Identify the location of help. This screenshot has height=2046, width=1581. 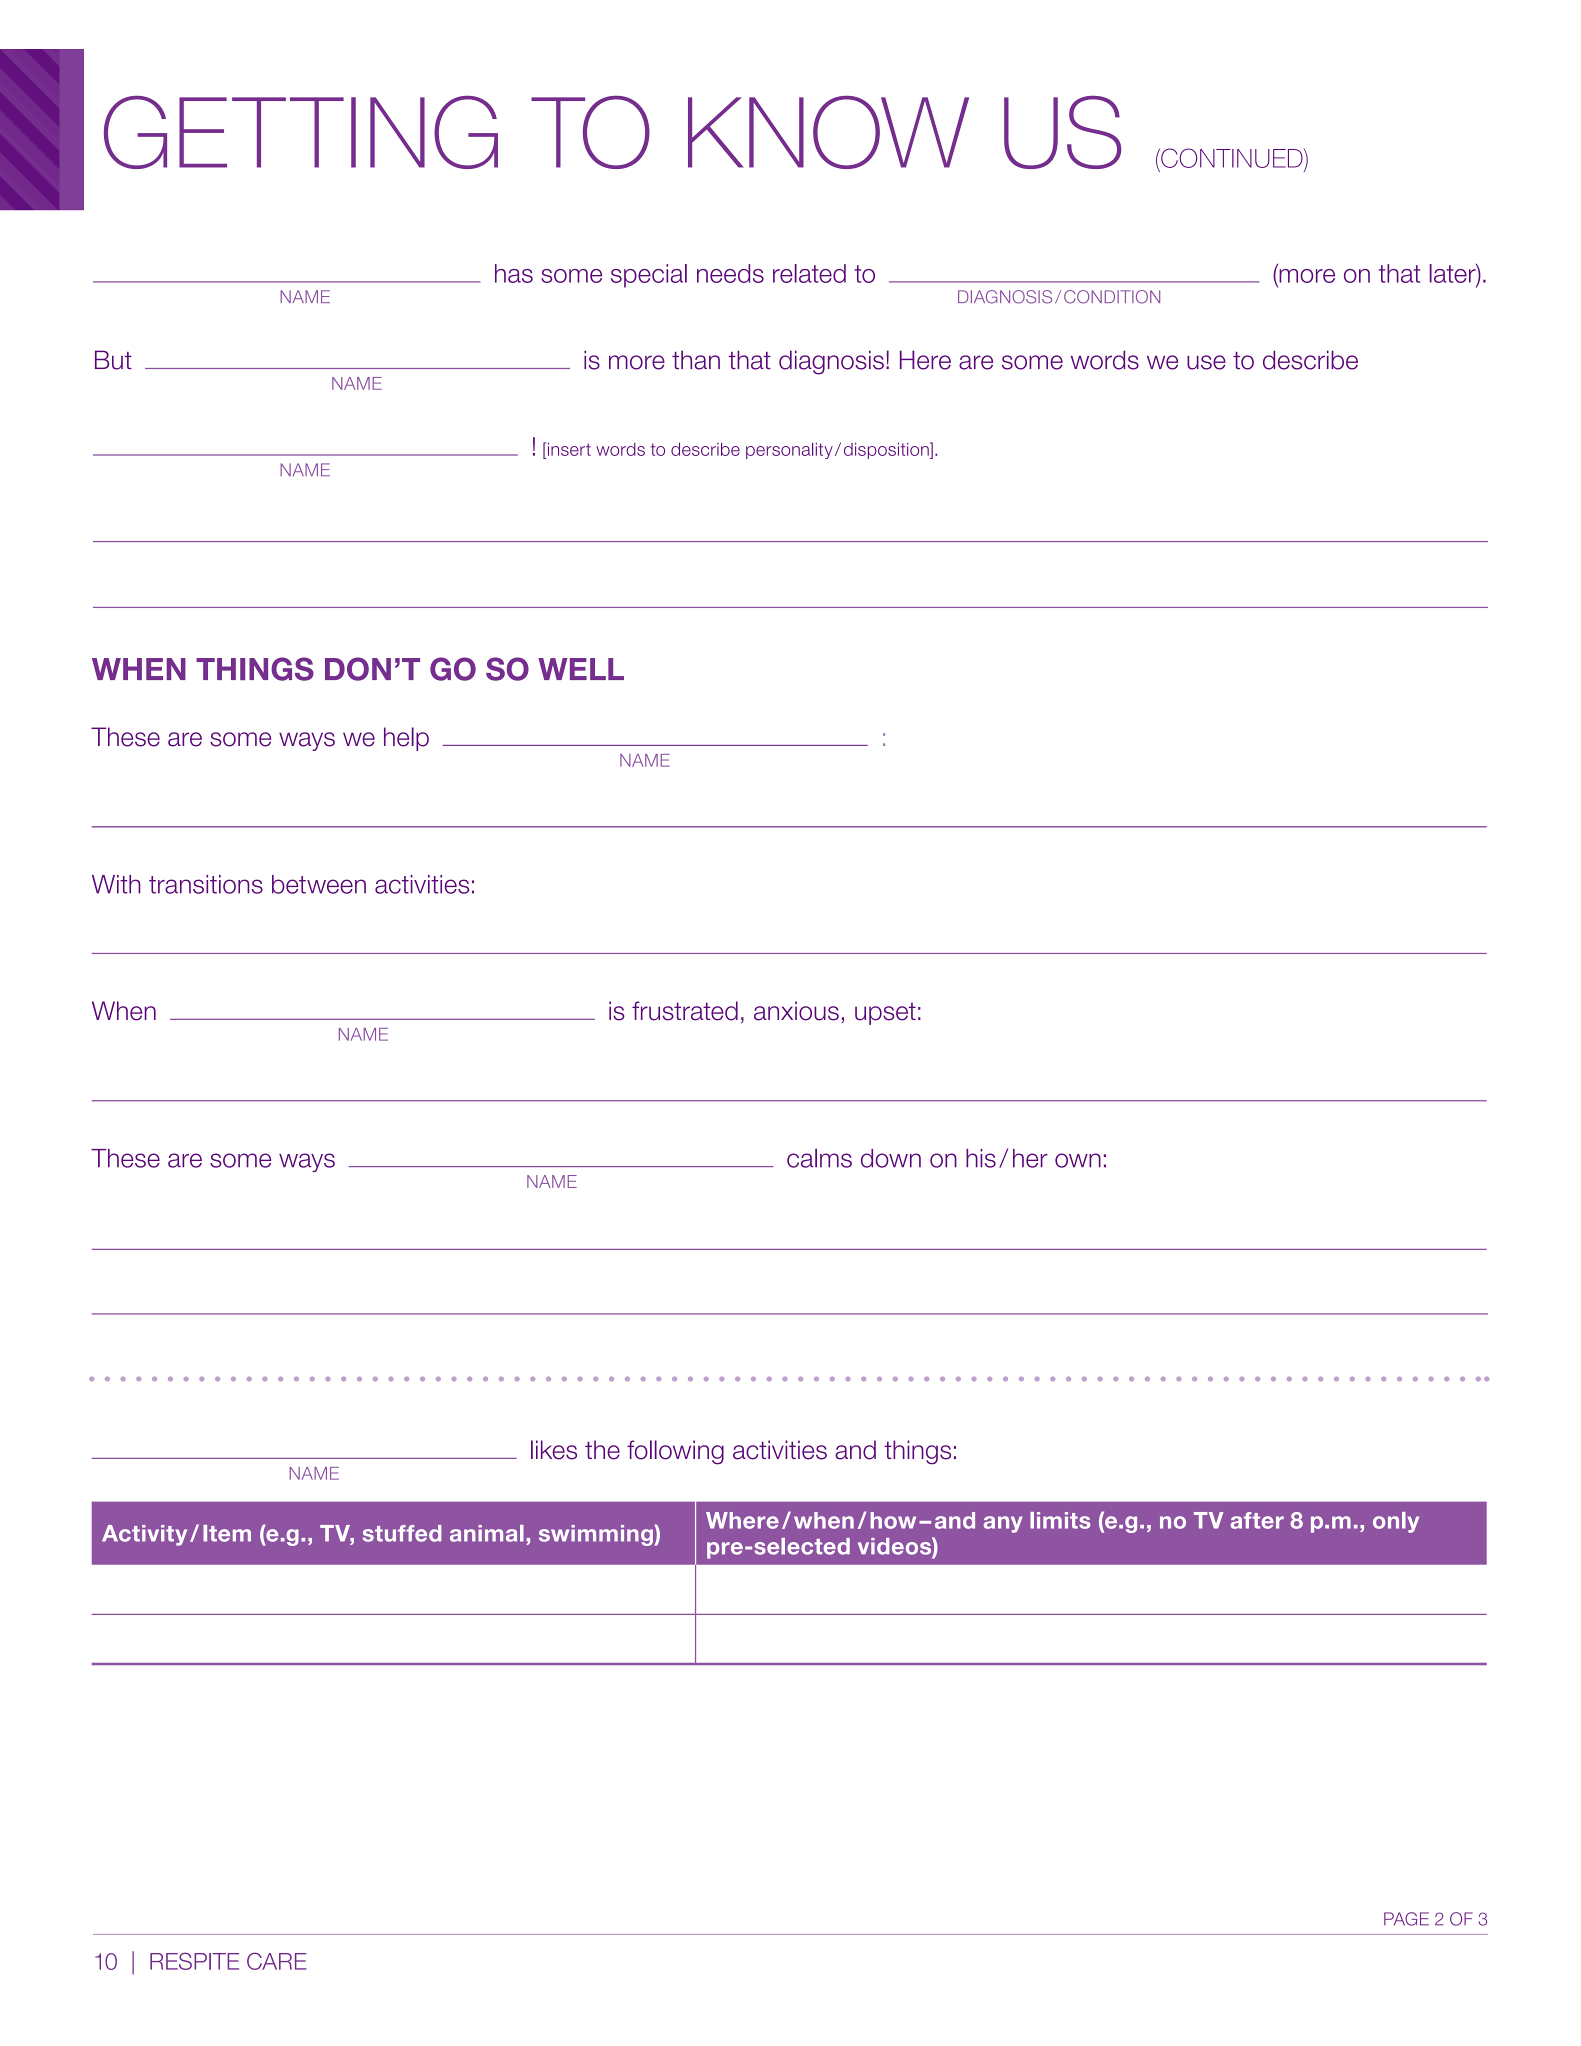
(406, 739).
